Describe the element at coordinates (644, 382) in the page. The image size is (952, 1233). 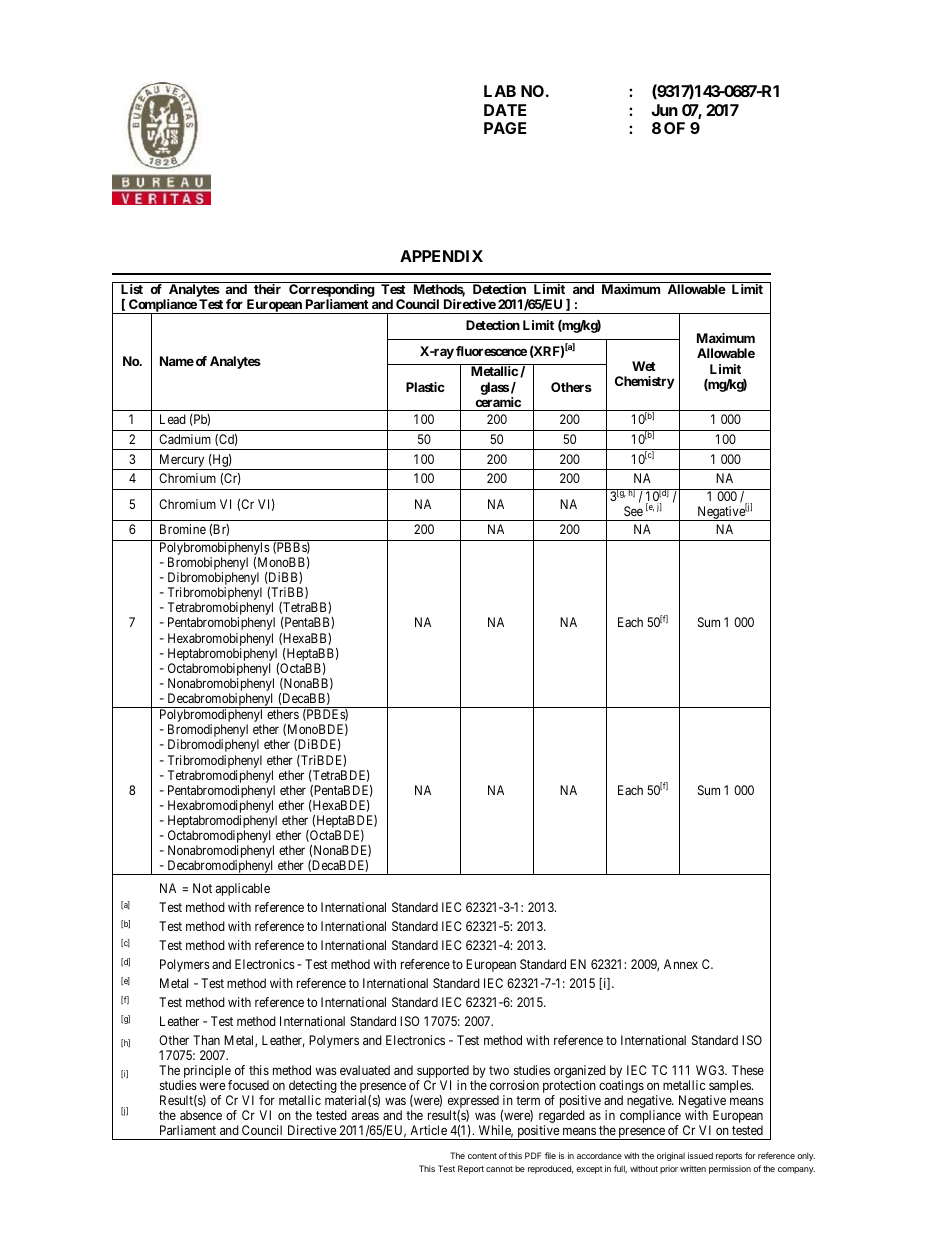
I see `Chemistry` at that location.
